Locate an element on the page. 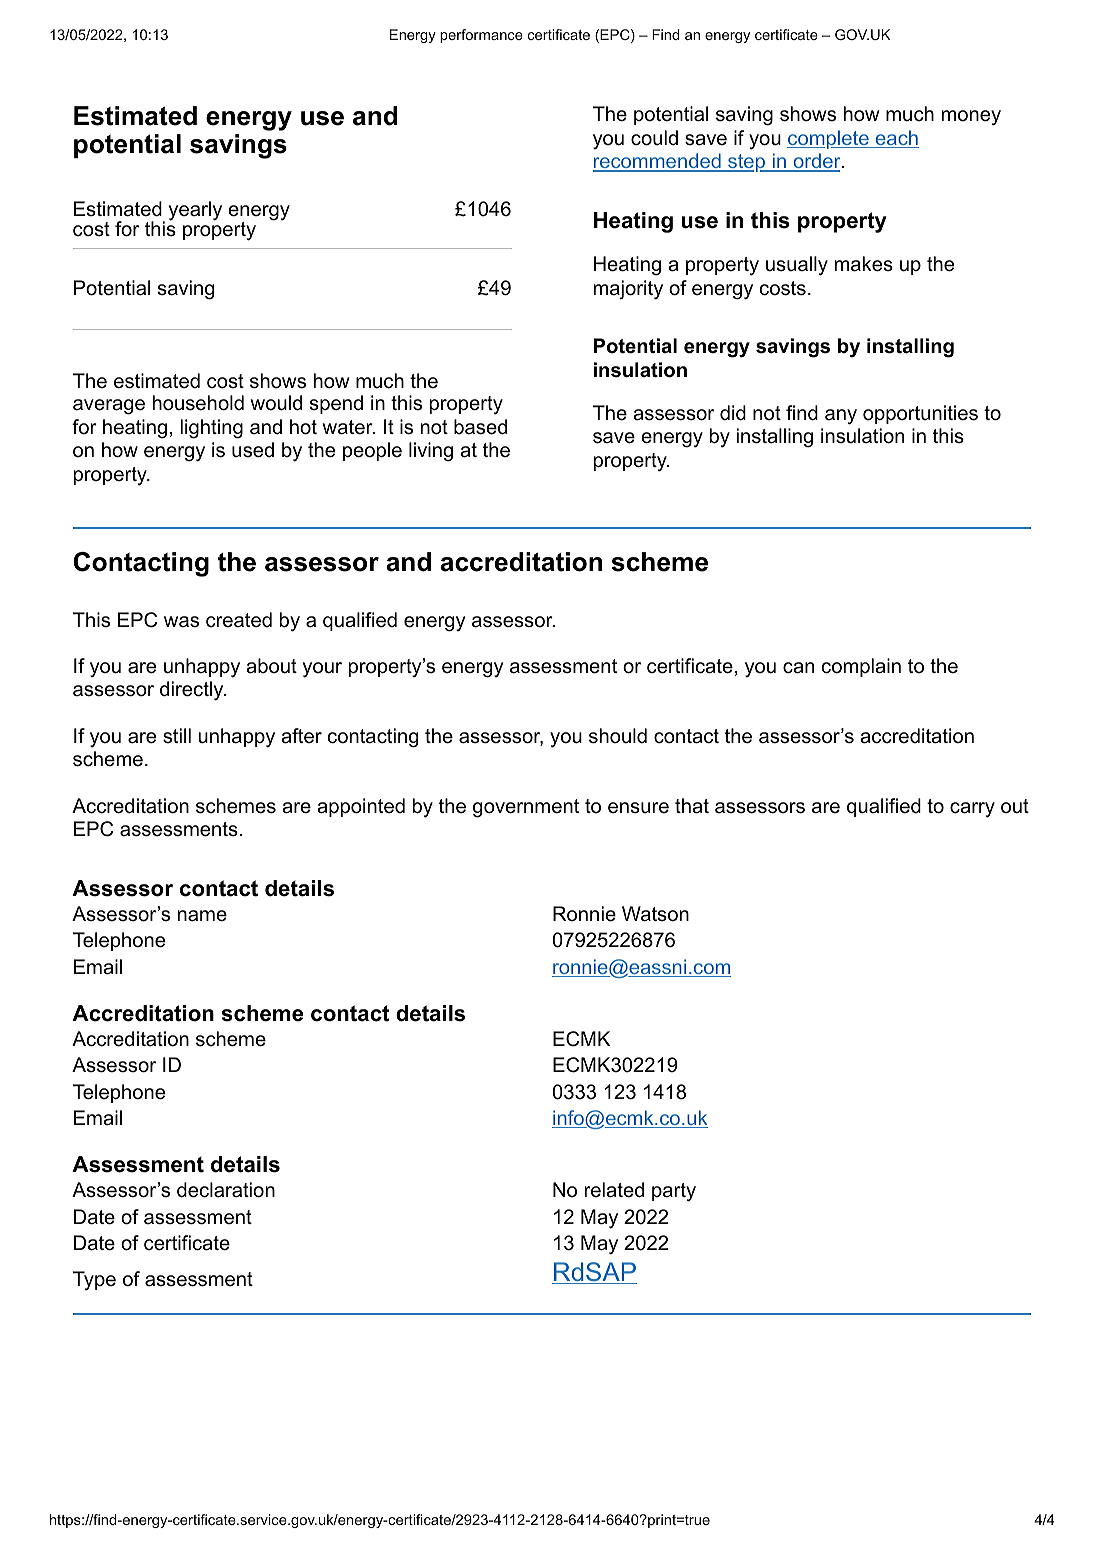  lighting is located at coordinates (211, 429).
